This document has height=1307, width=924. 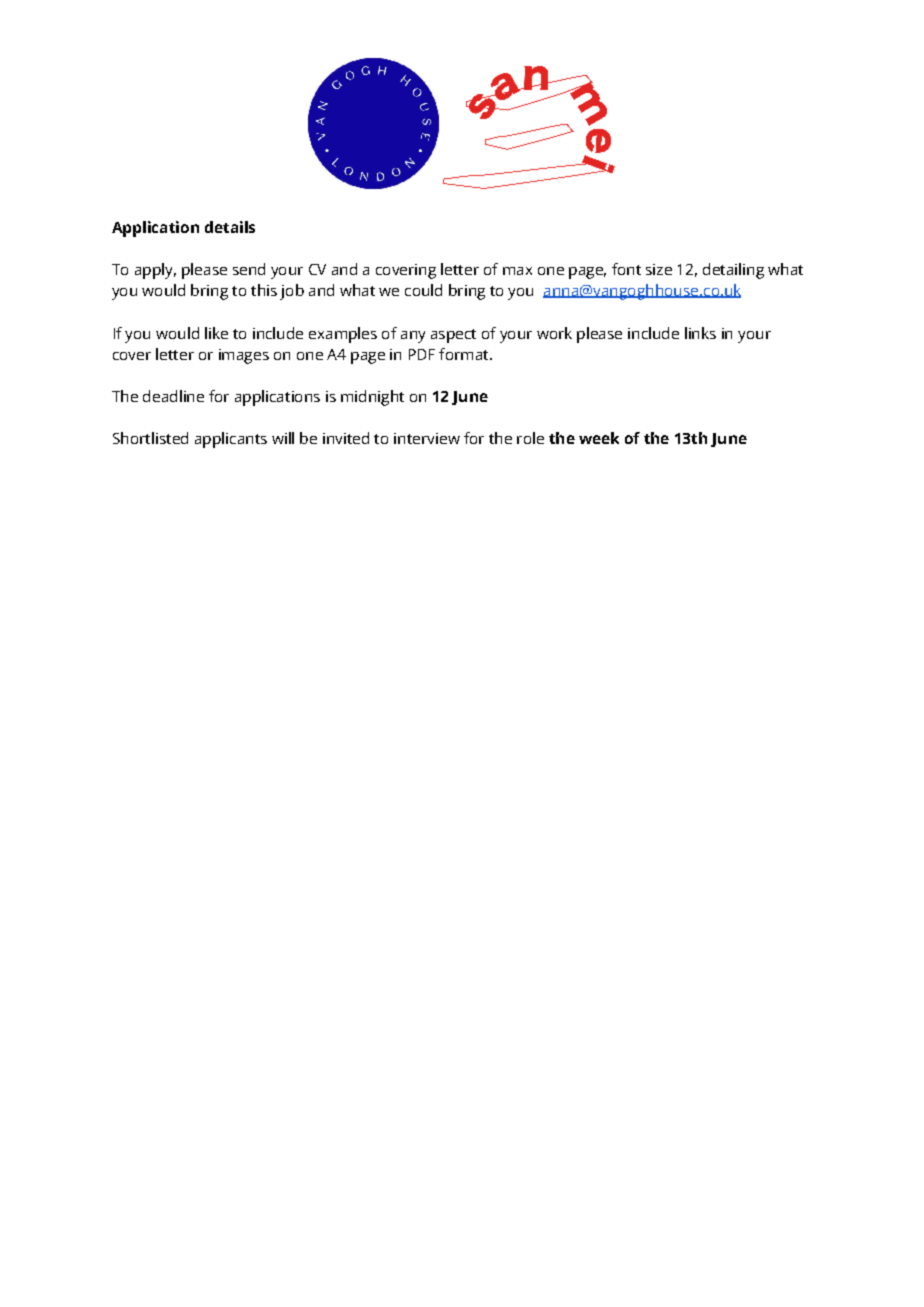 I want to click on applicants, so click(x=231, y=440).
